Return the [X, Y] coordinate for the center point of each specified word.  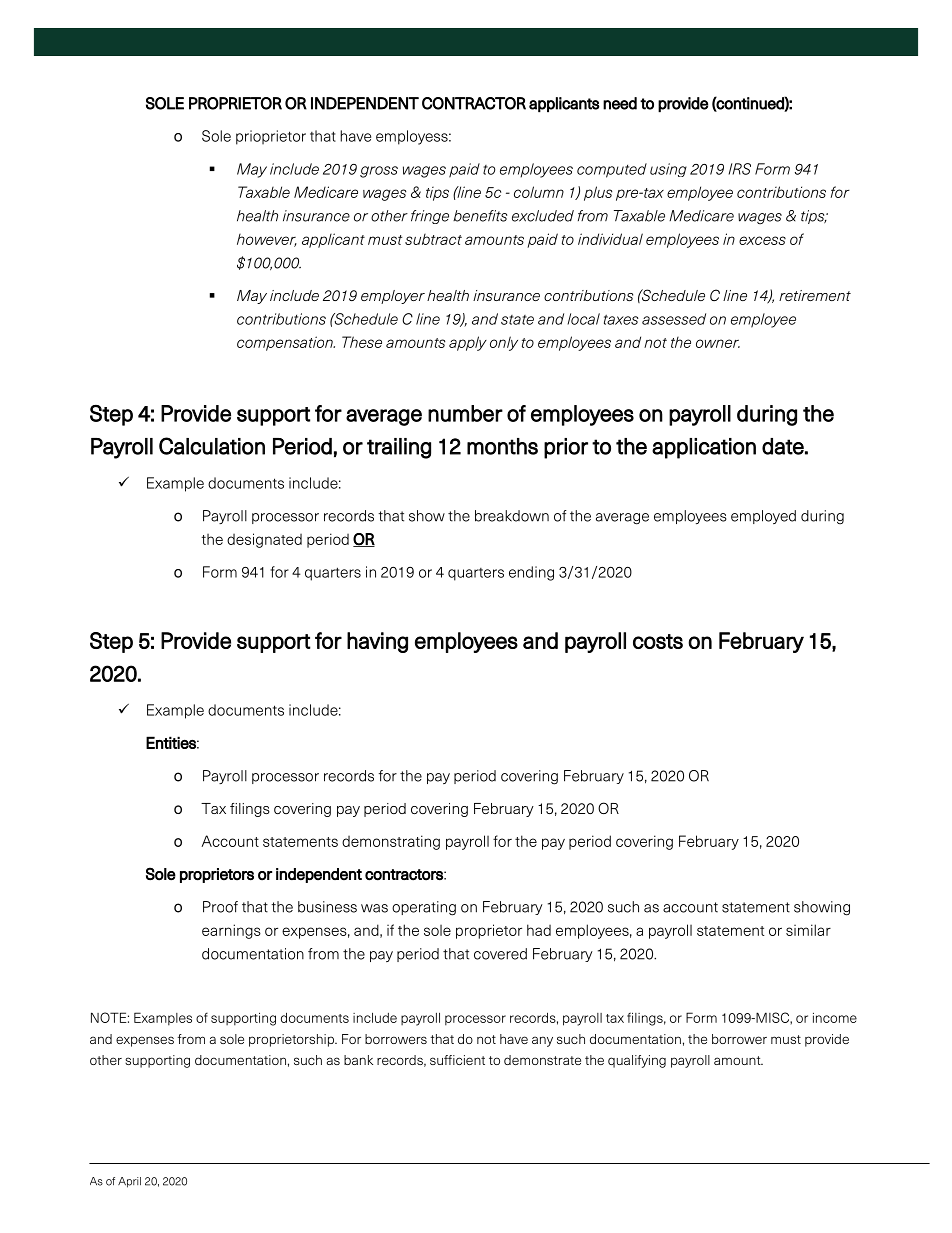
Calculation [212, 446]
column [539, 192]
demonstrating [391, 842]
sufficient [457, 1060]
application [704, 448]
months [502, 446]
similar [808, 930]
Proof [220, 907]
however [267, 240]
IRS [740, 169]
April [129, 1182]
